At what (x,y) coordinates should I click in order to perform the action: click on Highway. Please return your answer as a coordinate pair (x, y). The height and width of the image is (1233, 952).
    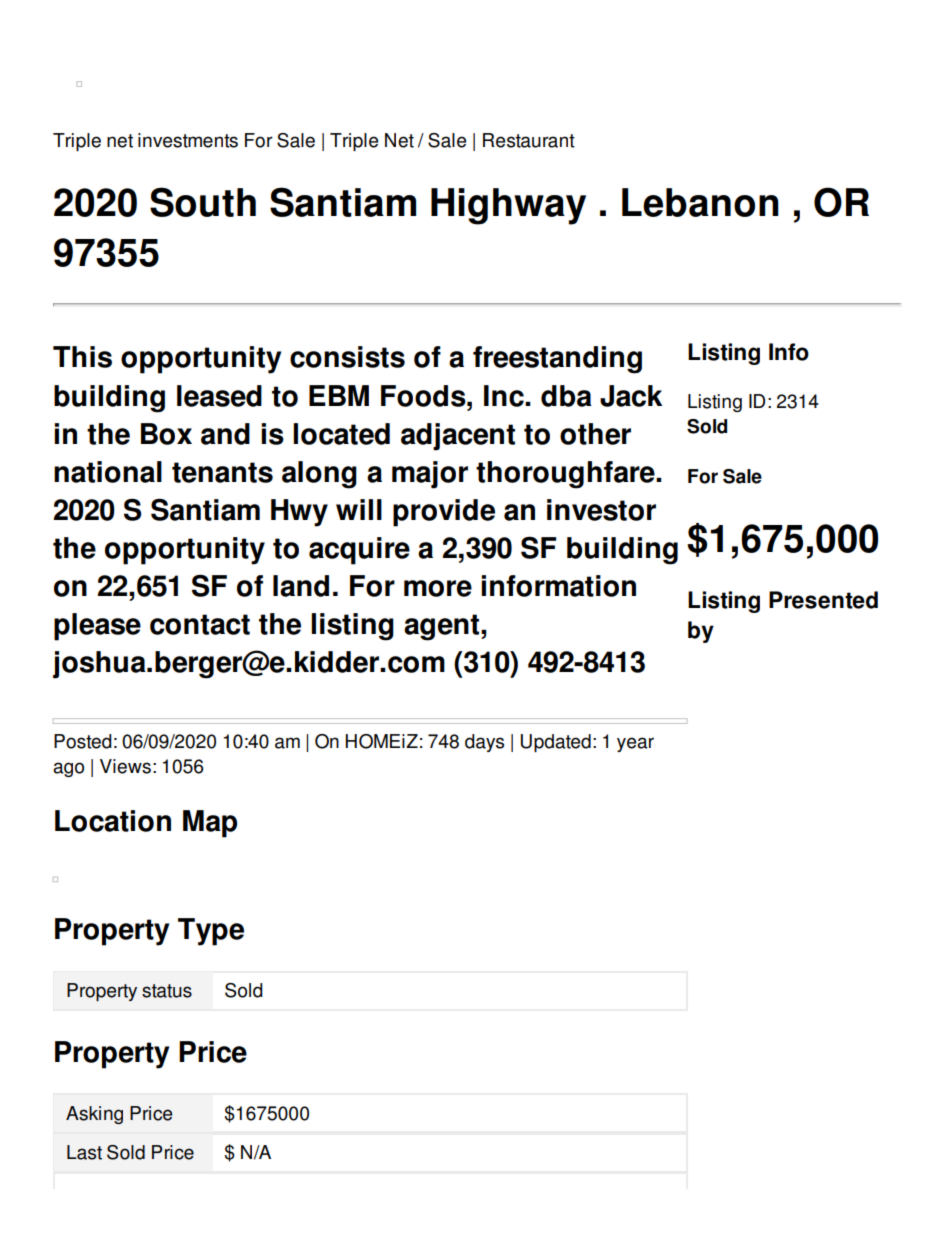
    Looking at the image, I should click on (508, 206).
